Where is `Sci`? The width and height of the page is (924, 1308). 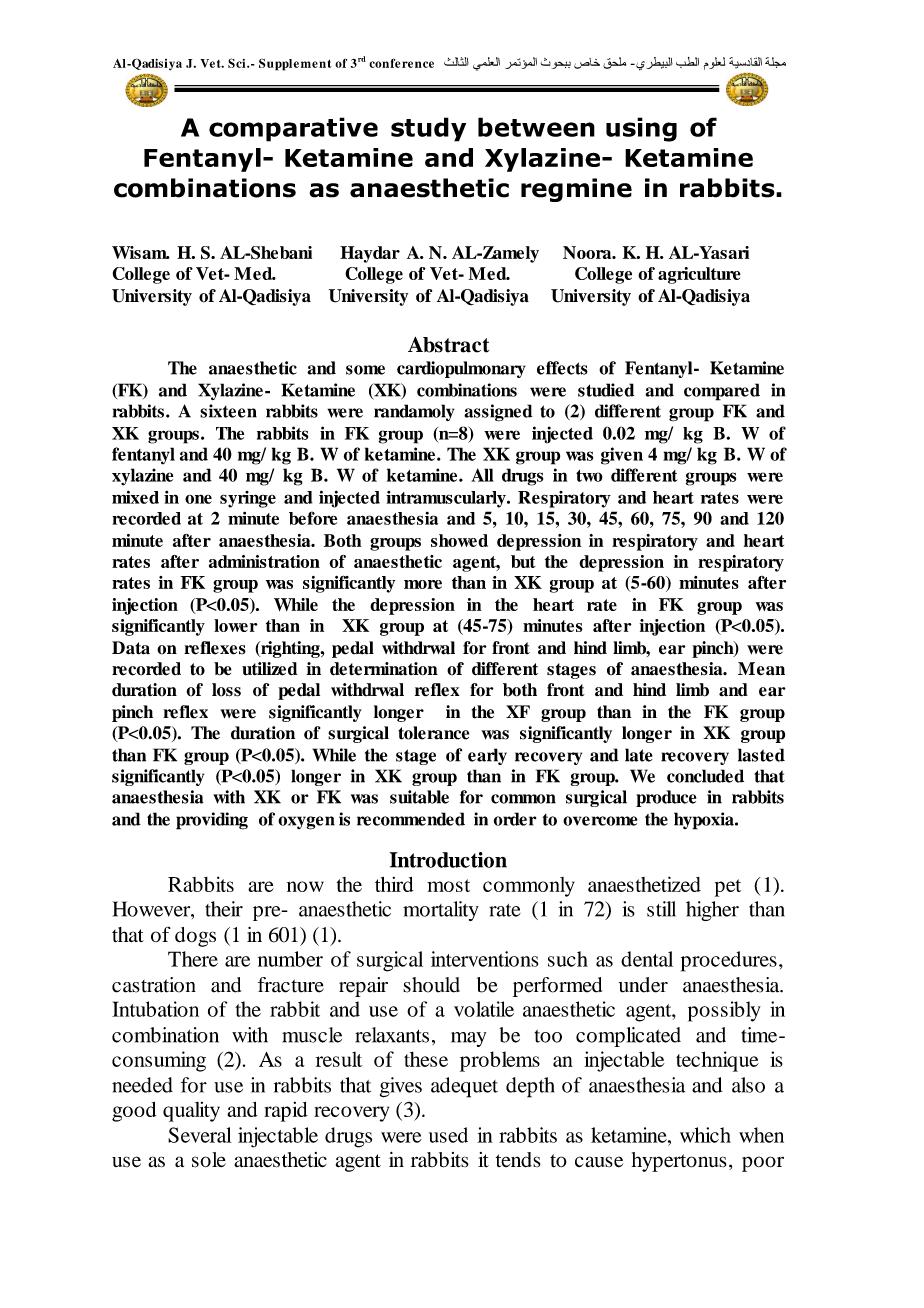
Sci is located at coordinates (238, 63).
